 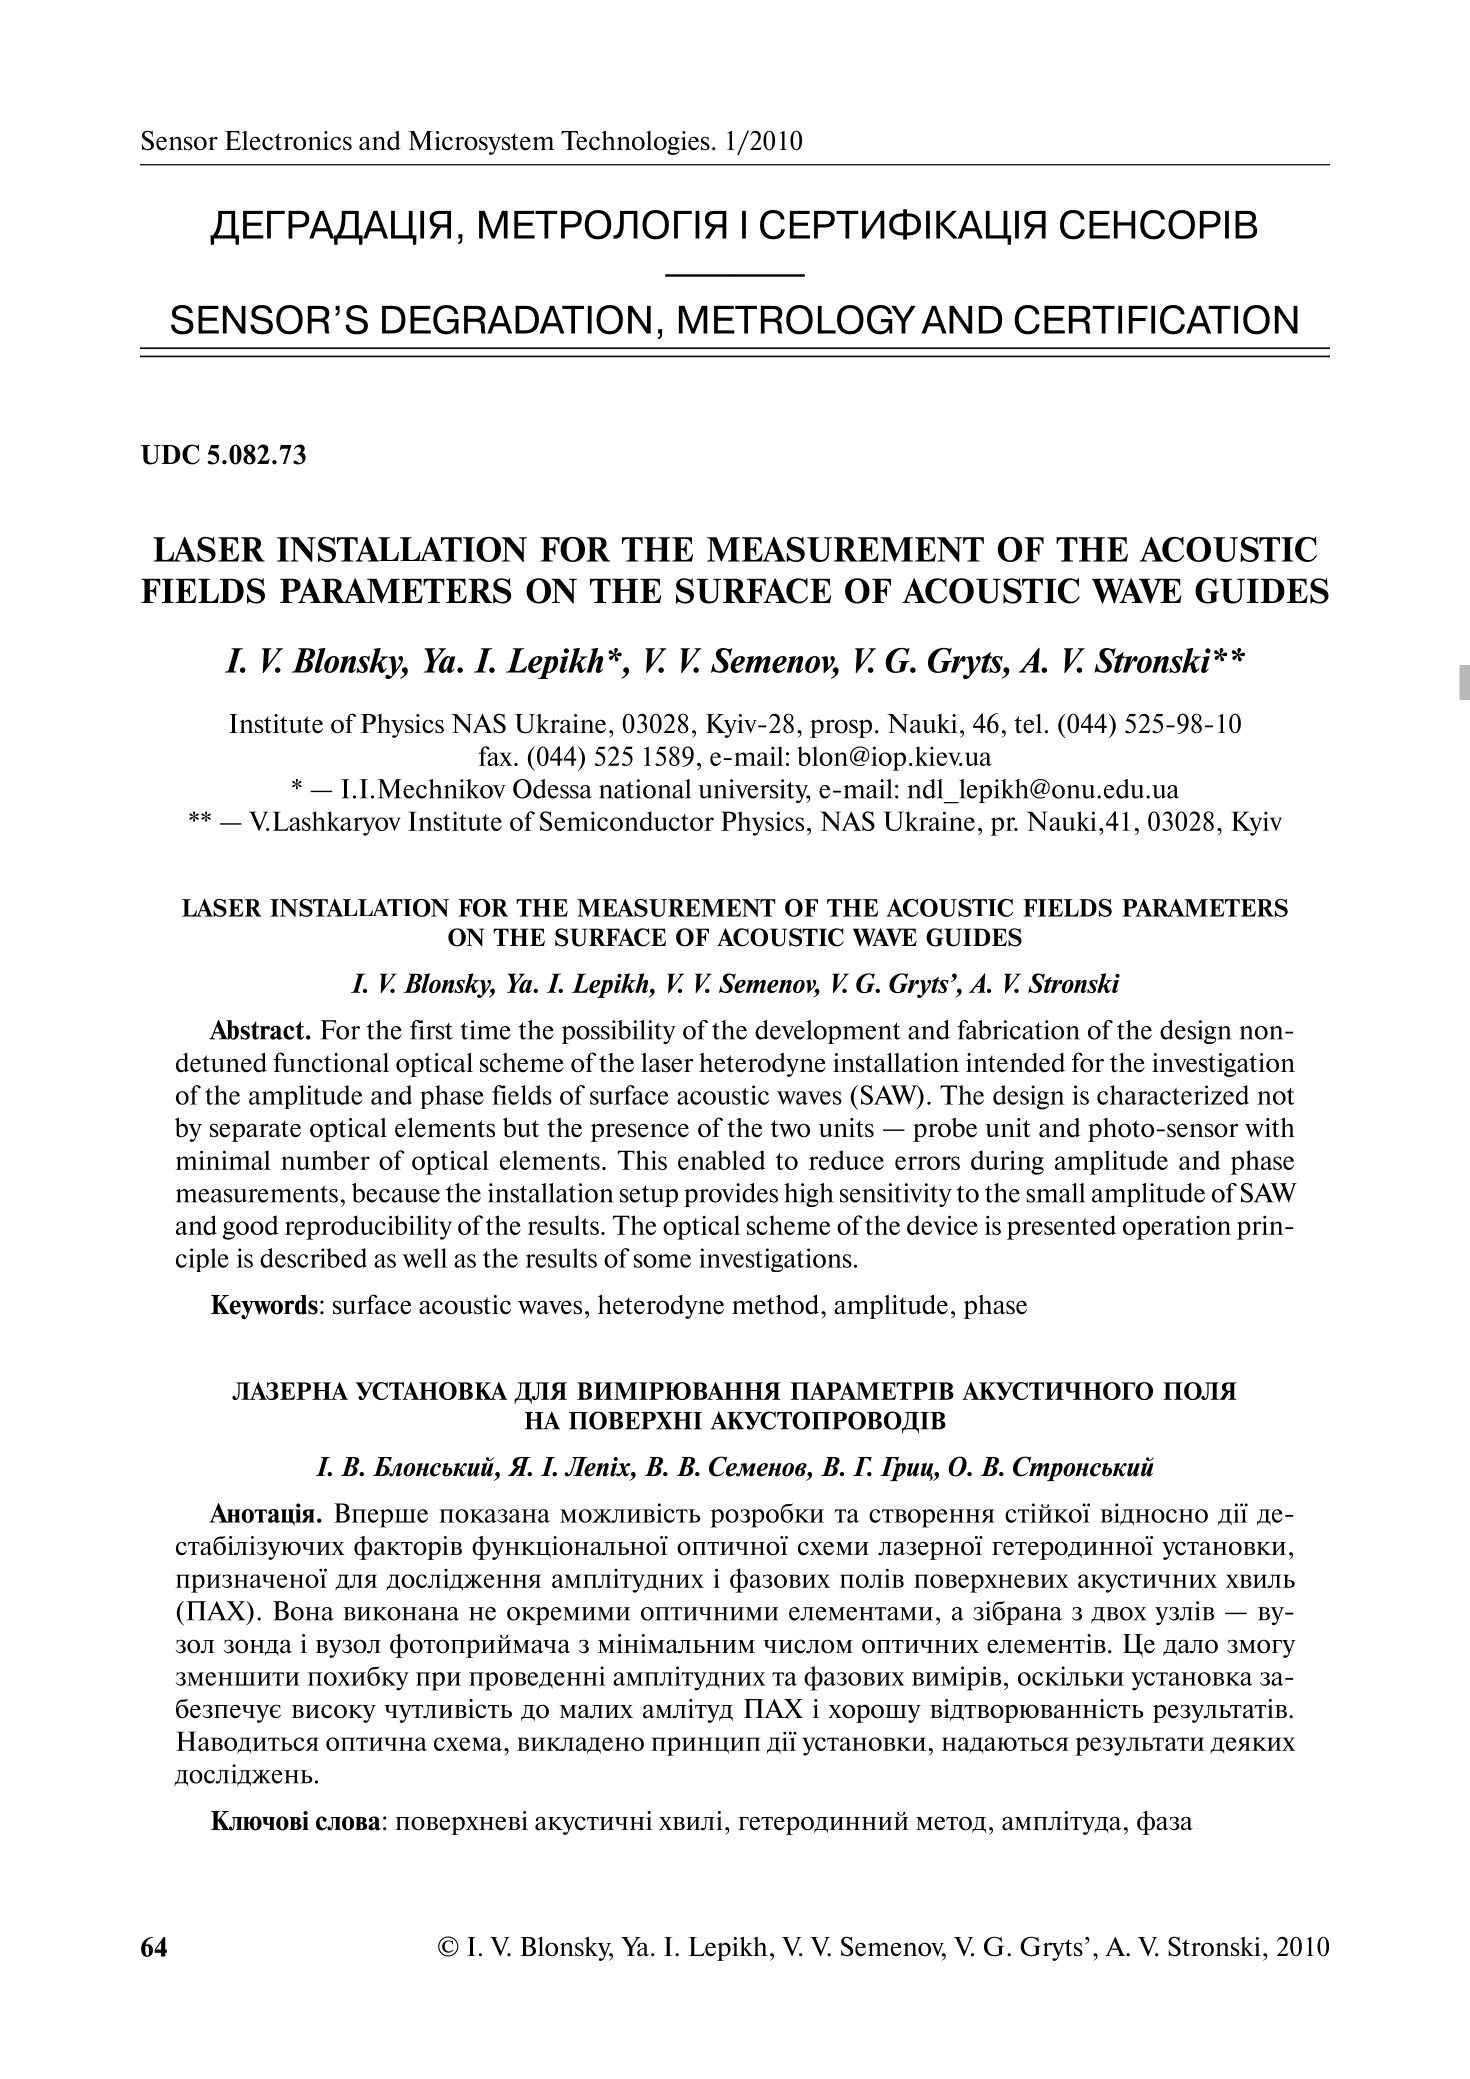 What do you see at coordinates (635, 143) in the image?
I see `Technologies` at bounding box center [635, 143].
